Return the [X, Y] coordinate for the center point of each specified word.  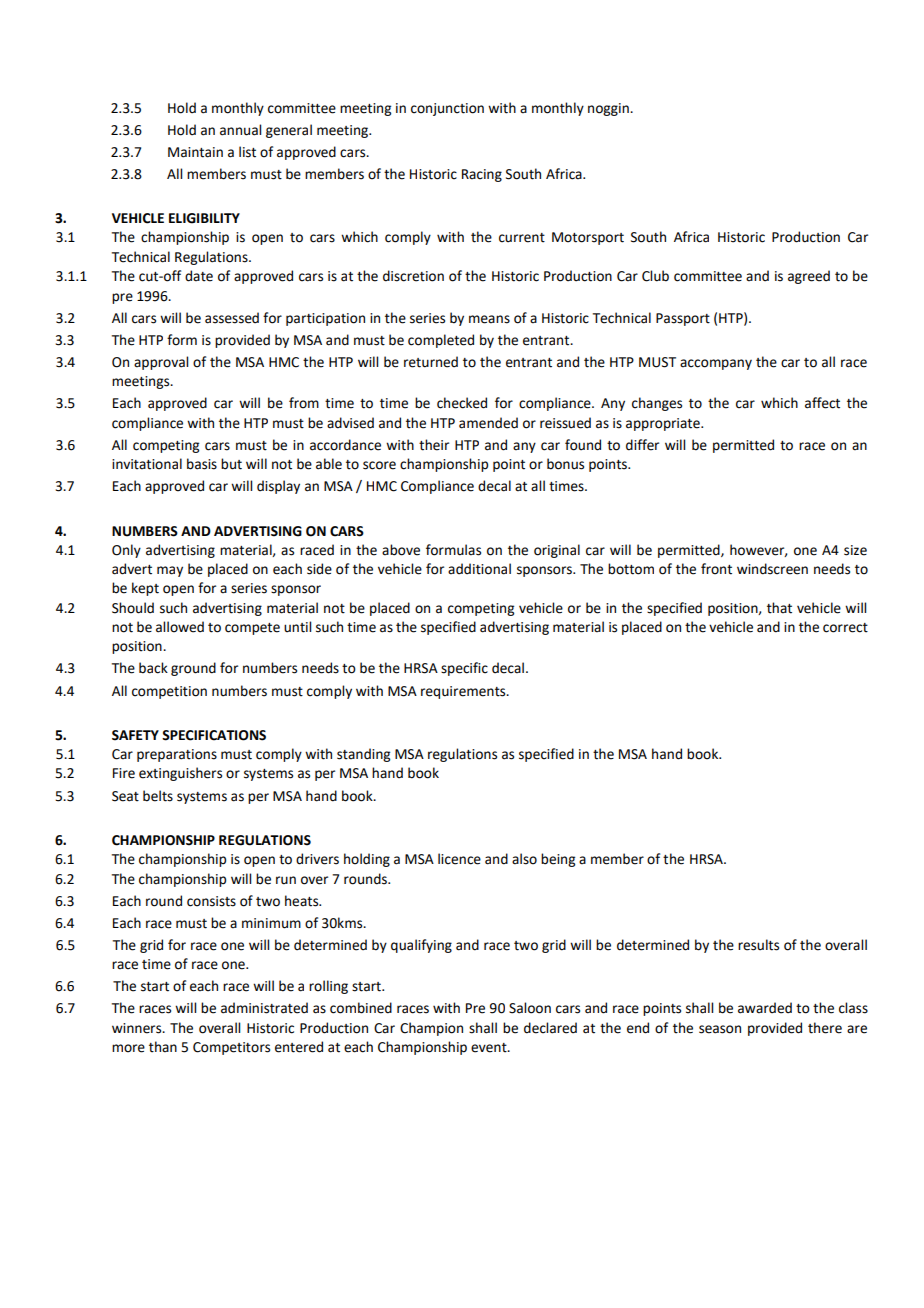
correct [845, 628]
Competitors [231, 1048]
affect [822, 403]
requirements [464, 692]
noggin [609, 109]
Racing [482, 175]
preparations [177, 755]
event [490, 1048]
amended [488, 423]
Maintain [195, 152]
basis [202, 464]
